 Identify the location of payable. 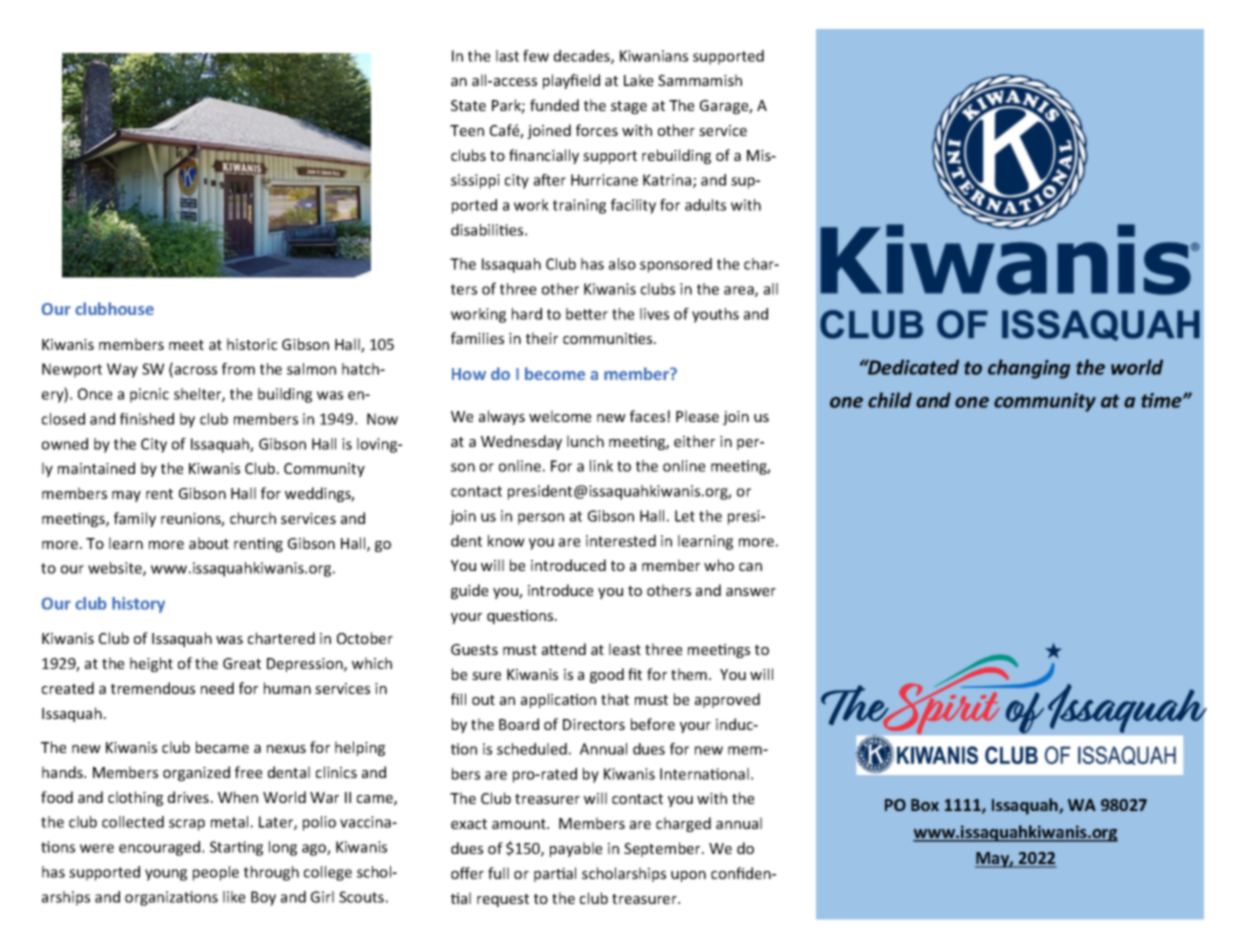
(576, 849).
